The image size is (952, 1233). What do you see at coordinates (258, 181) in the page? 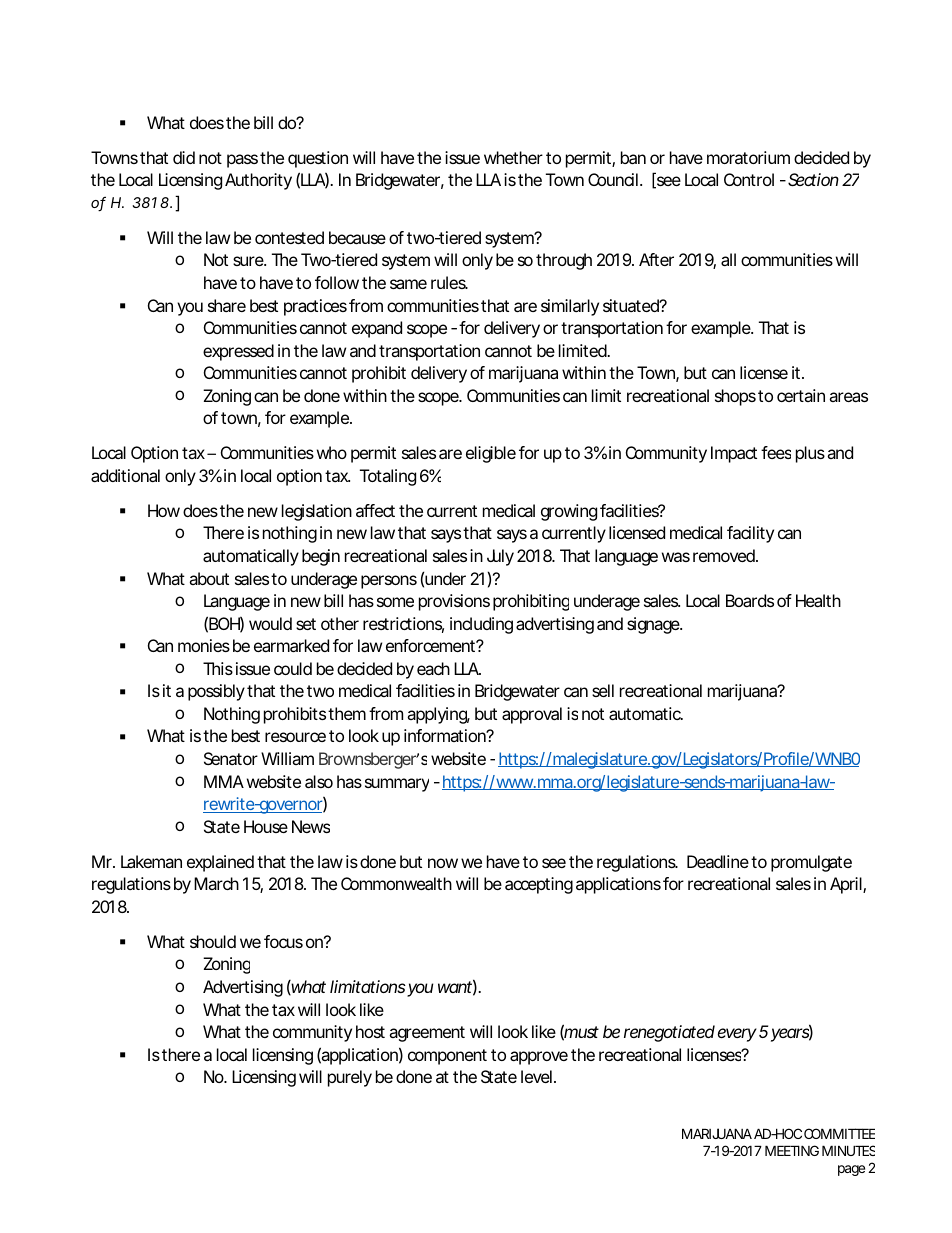
I see `Authority` at bounding box center [258, 181].
